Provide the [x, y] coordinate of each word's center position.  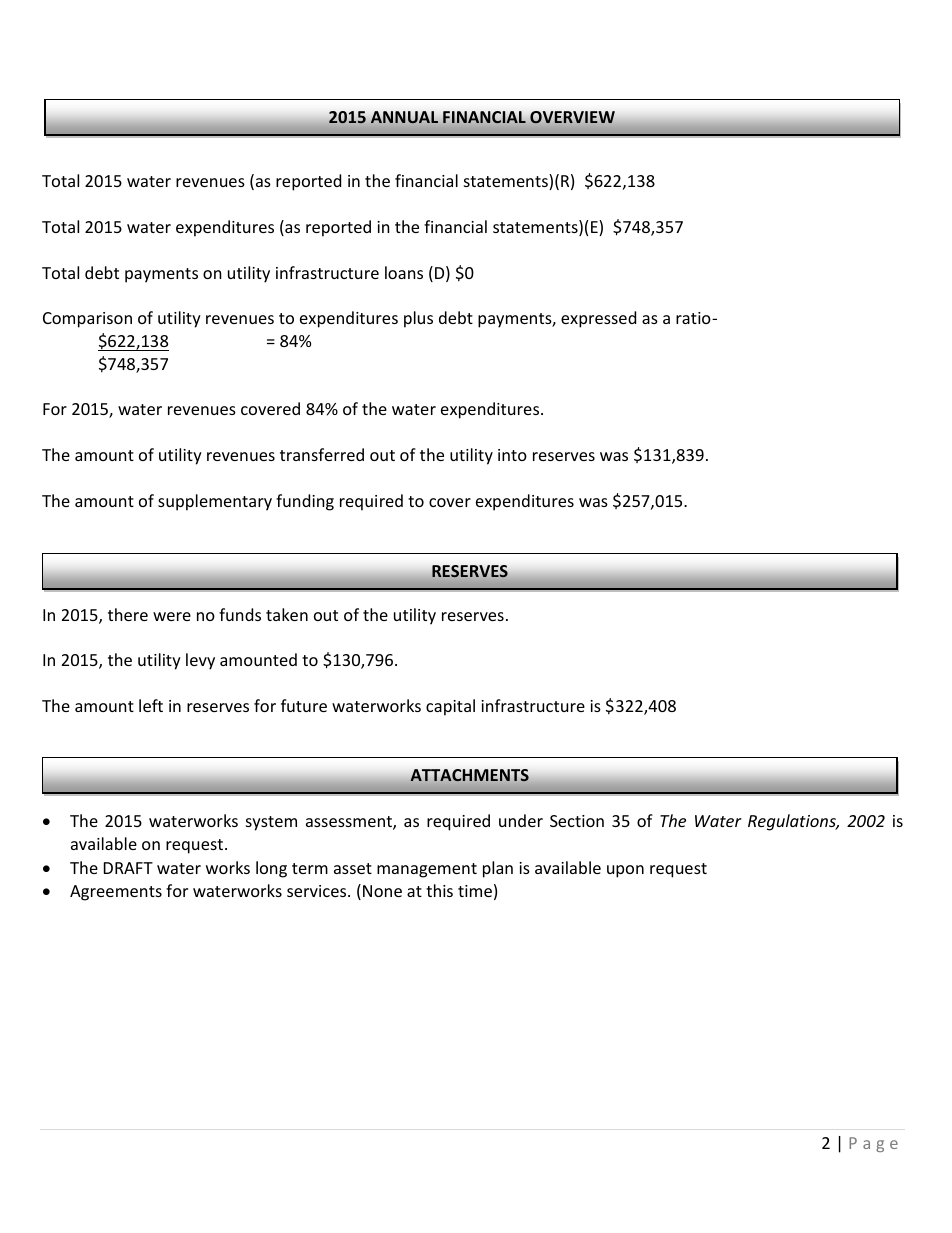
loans [404, 272]
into [512, 455]
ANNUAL [404, 117]
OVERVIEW [572, 117]
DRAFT [128, 868]
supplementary [215, 502]
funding [305, 502]
